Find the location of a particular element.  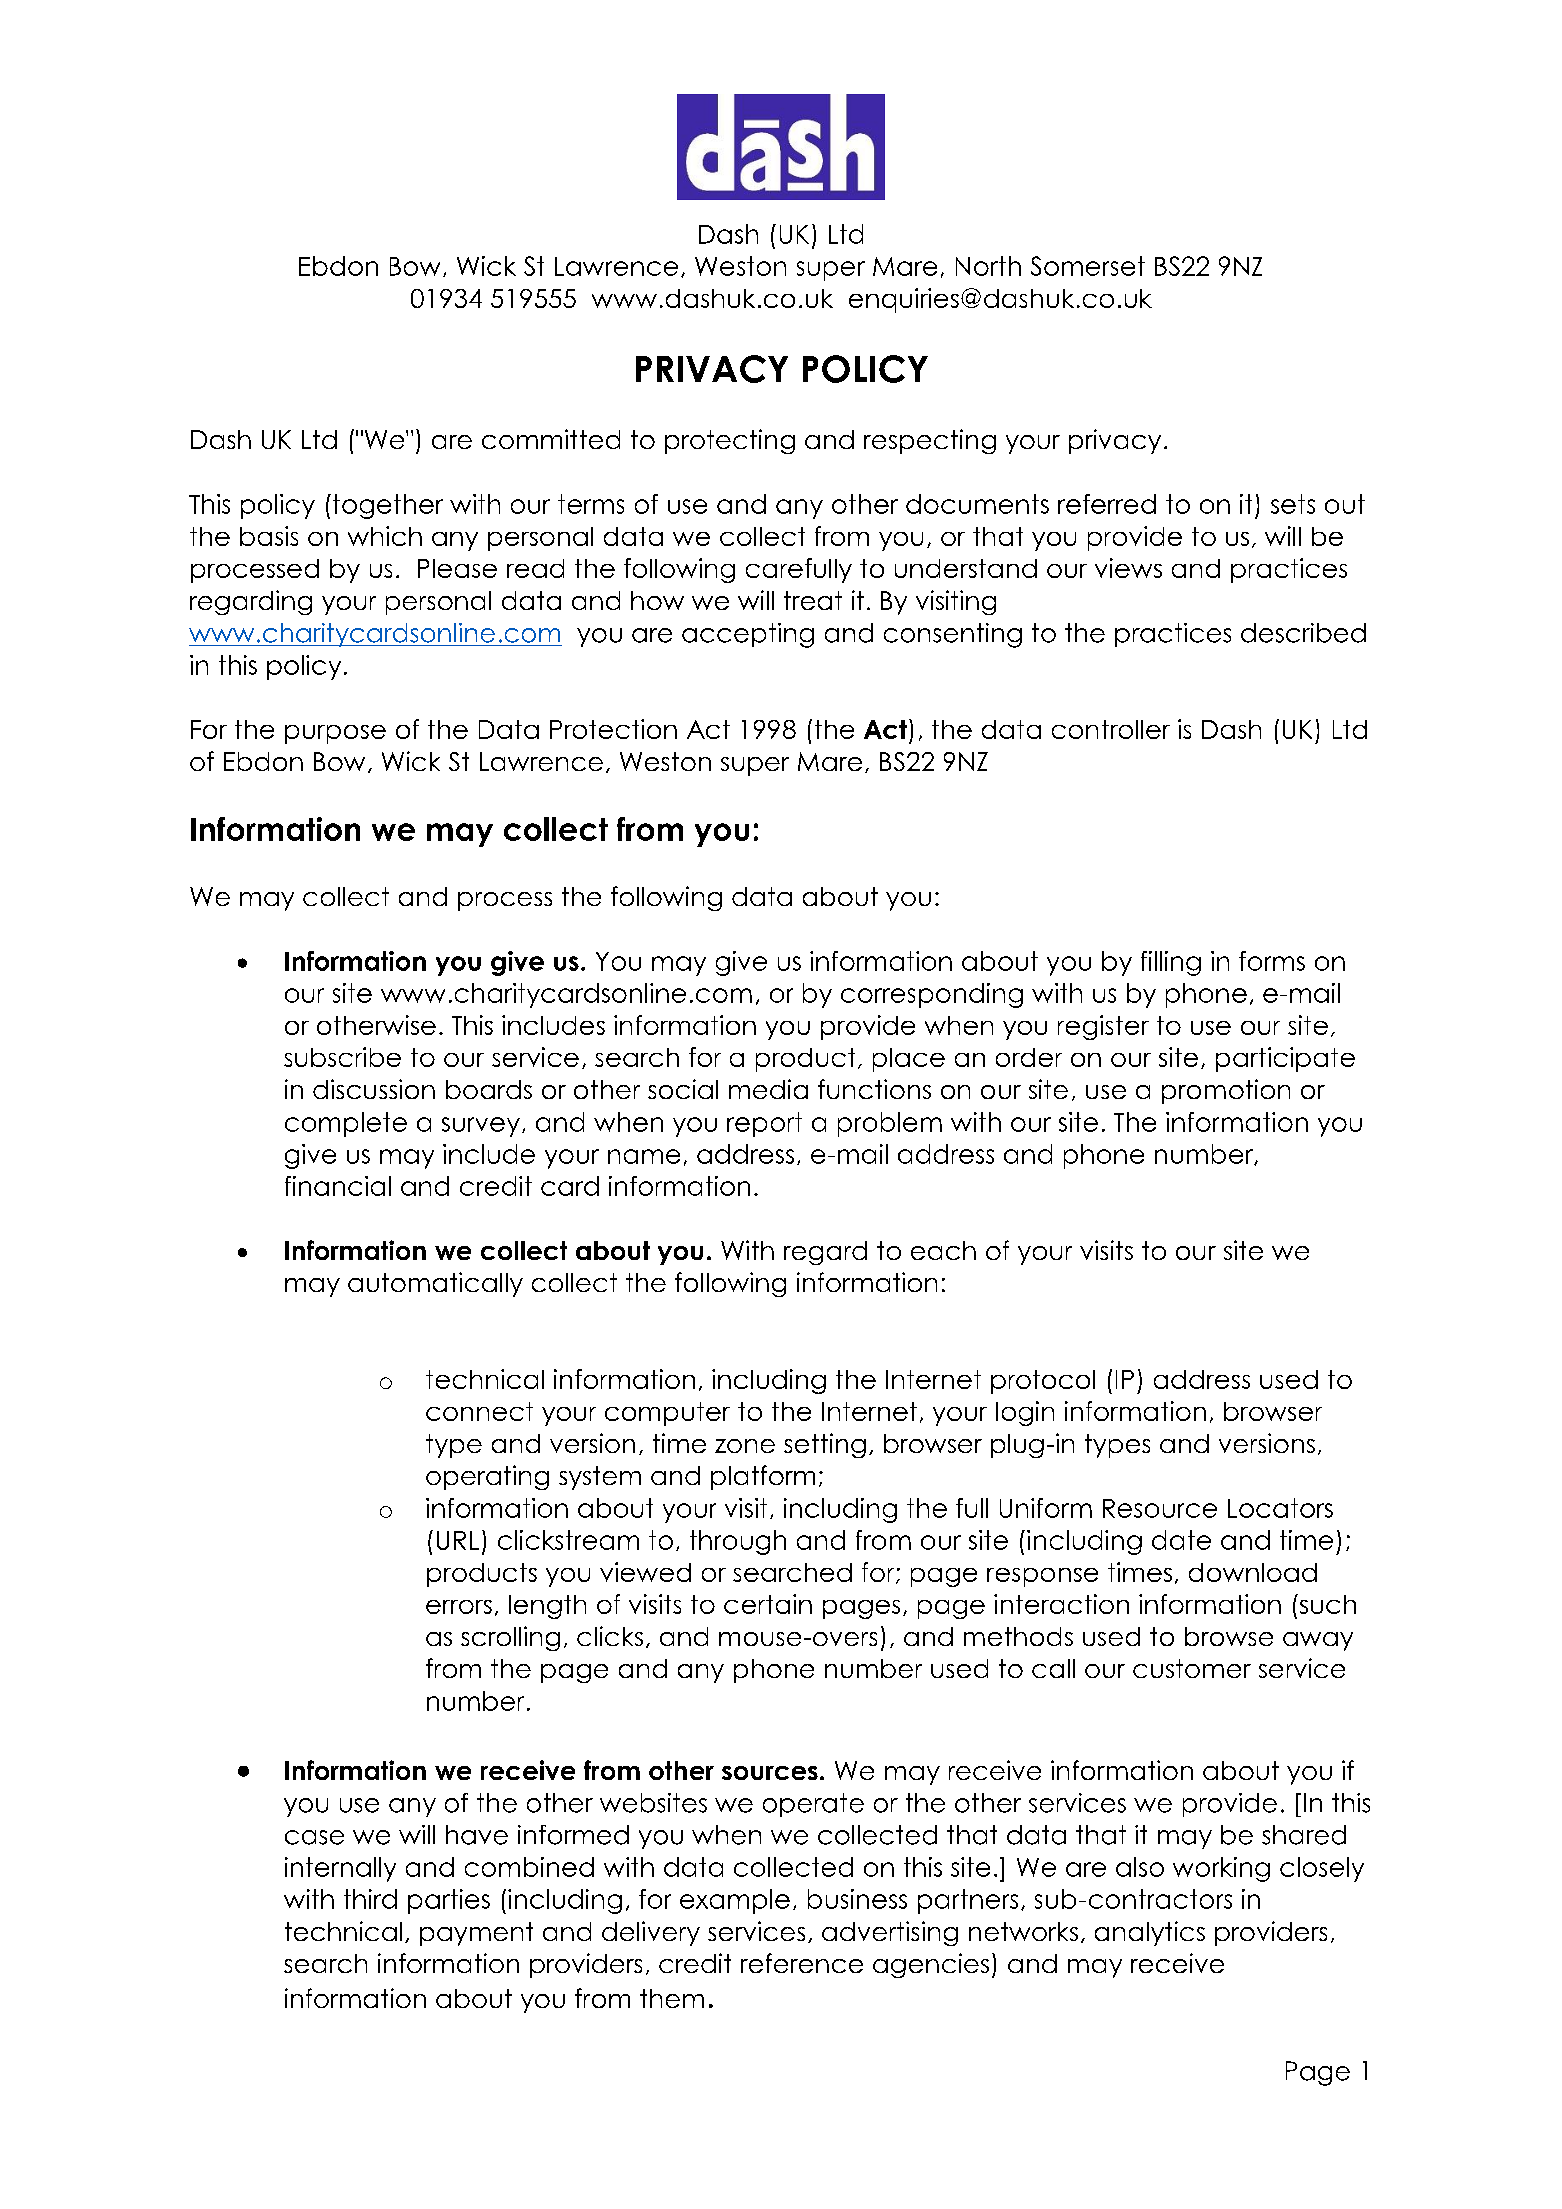

connect is located at coordinates (479, 1411).
